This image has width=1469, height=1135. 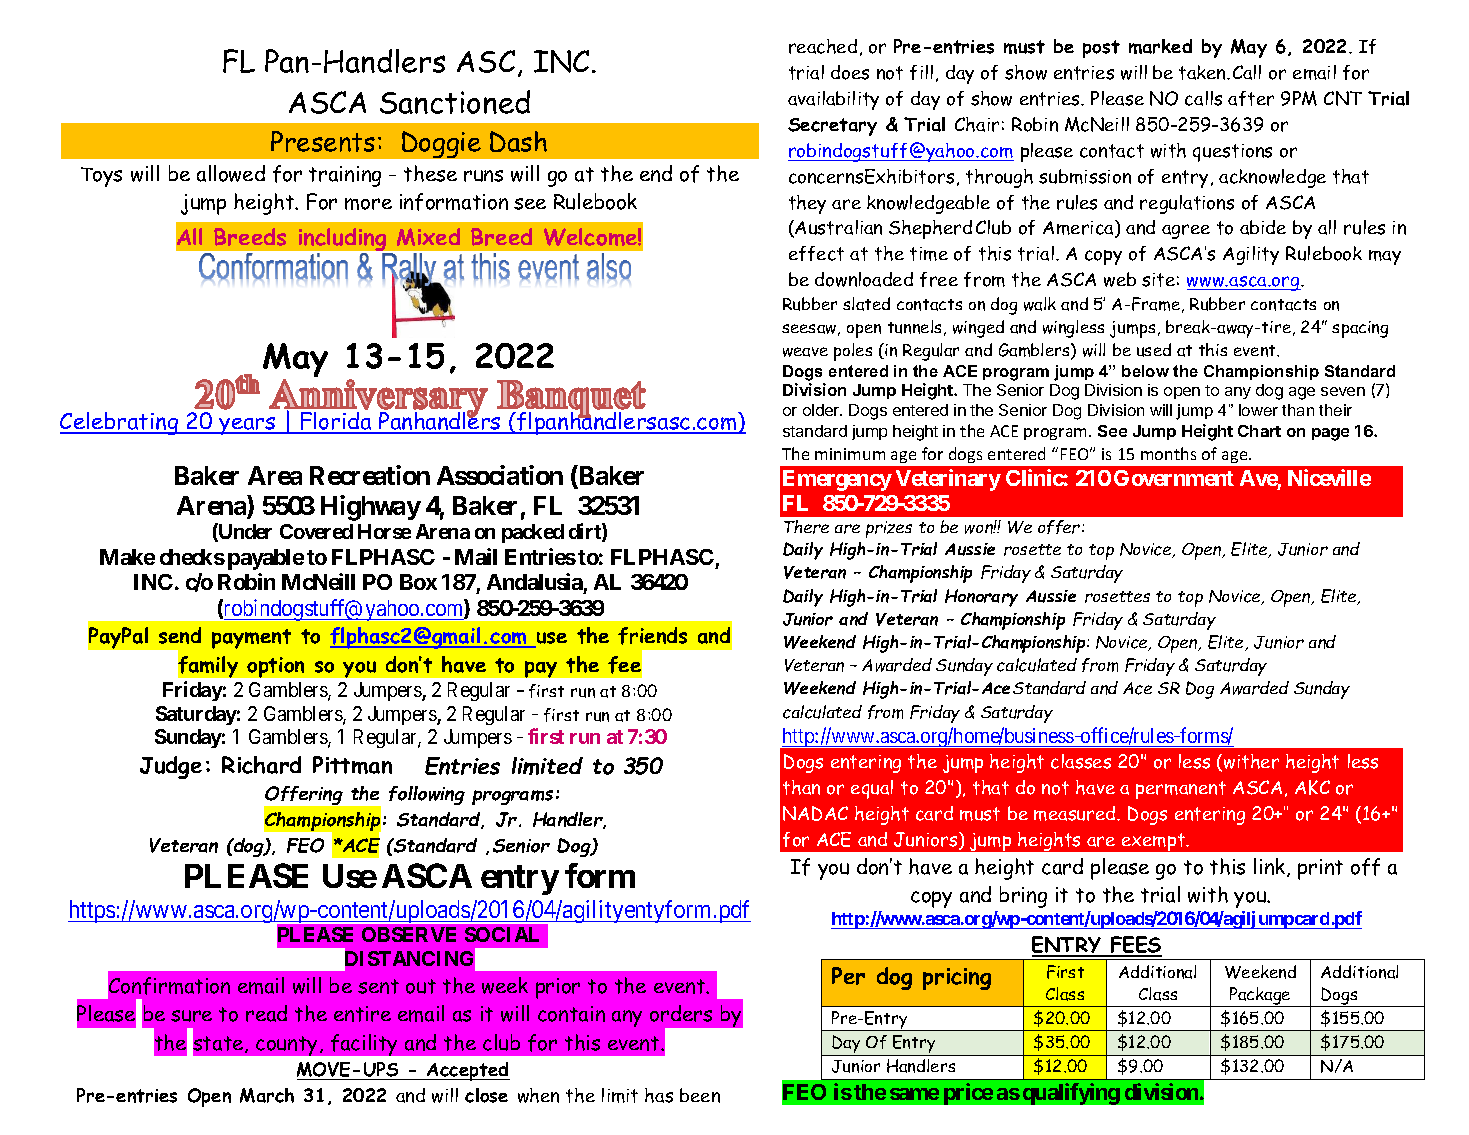 I want to click on older, so click(x=822, y=410).
